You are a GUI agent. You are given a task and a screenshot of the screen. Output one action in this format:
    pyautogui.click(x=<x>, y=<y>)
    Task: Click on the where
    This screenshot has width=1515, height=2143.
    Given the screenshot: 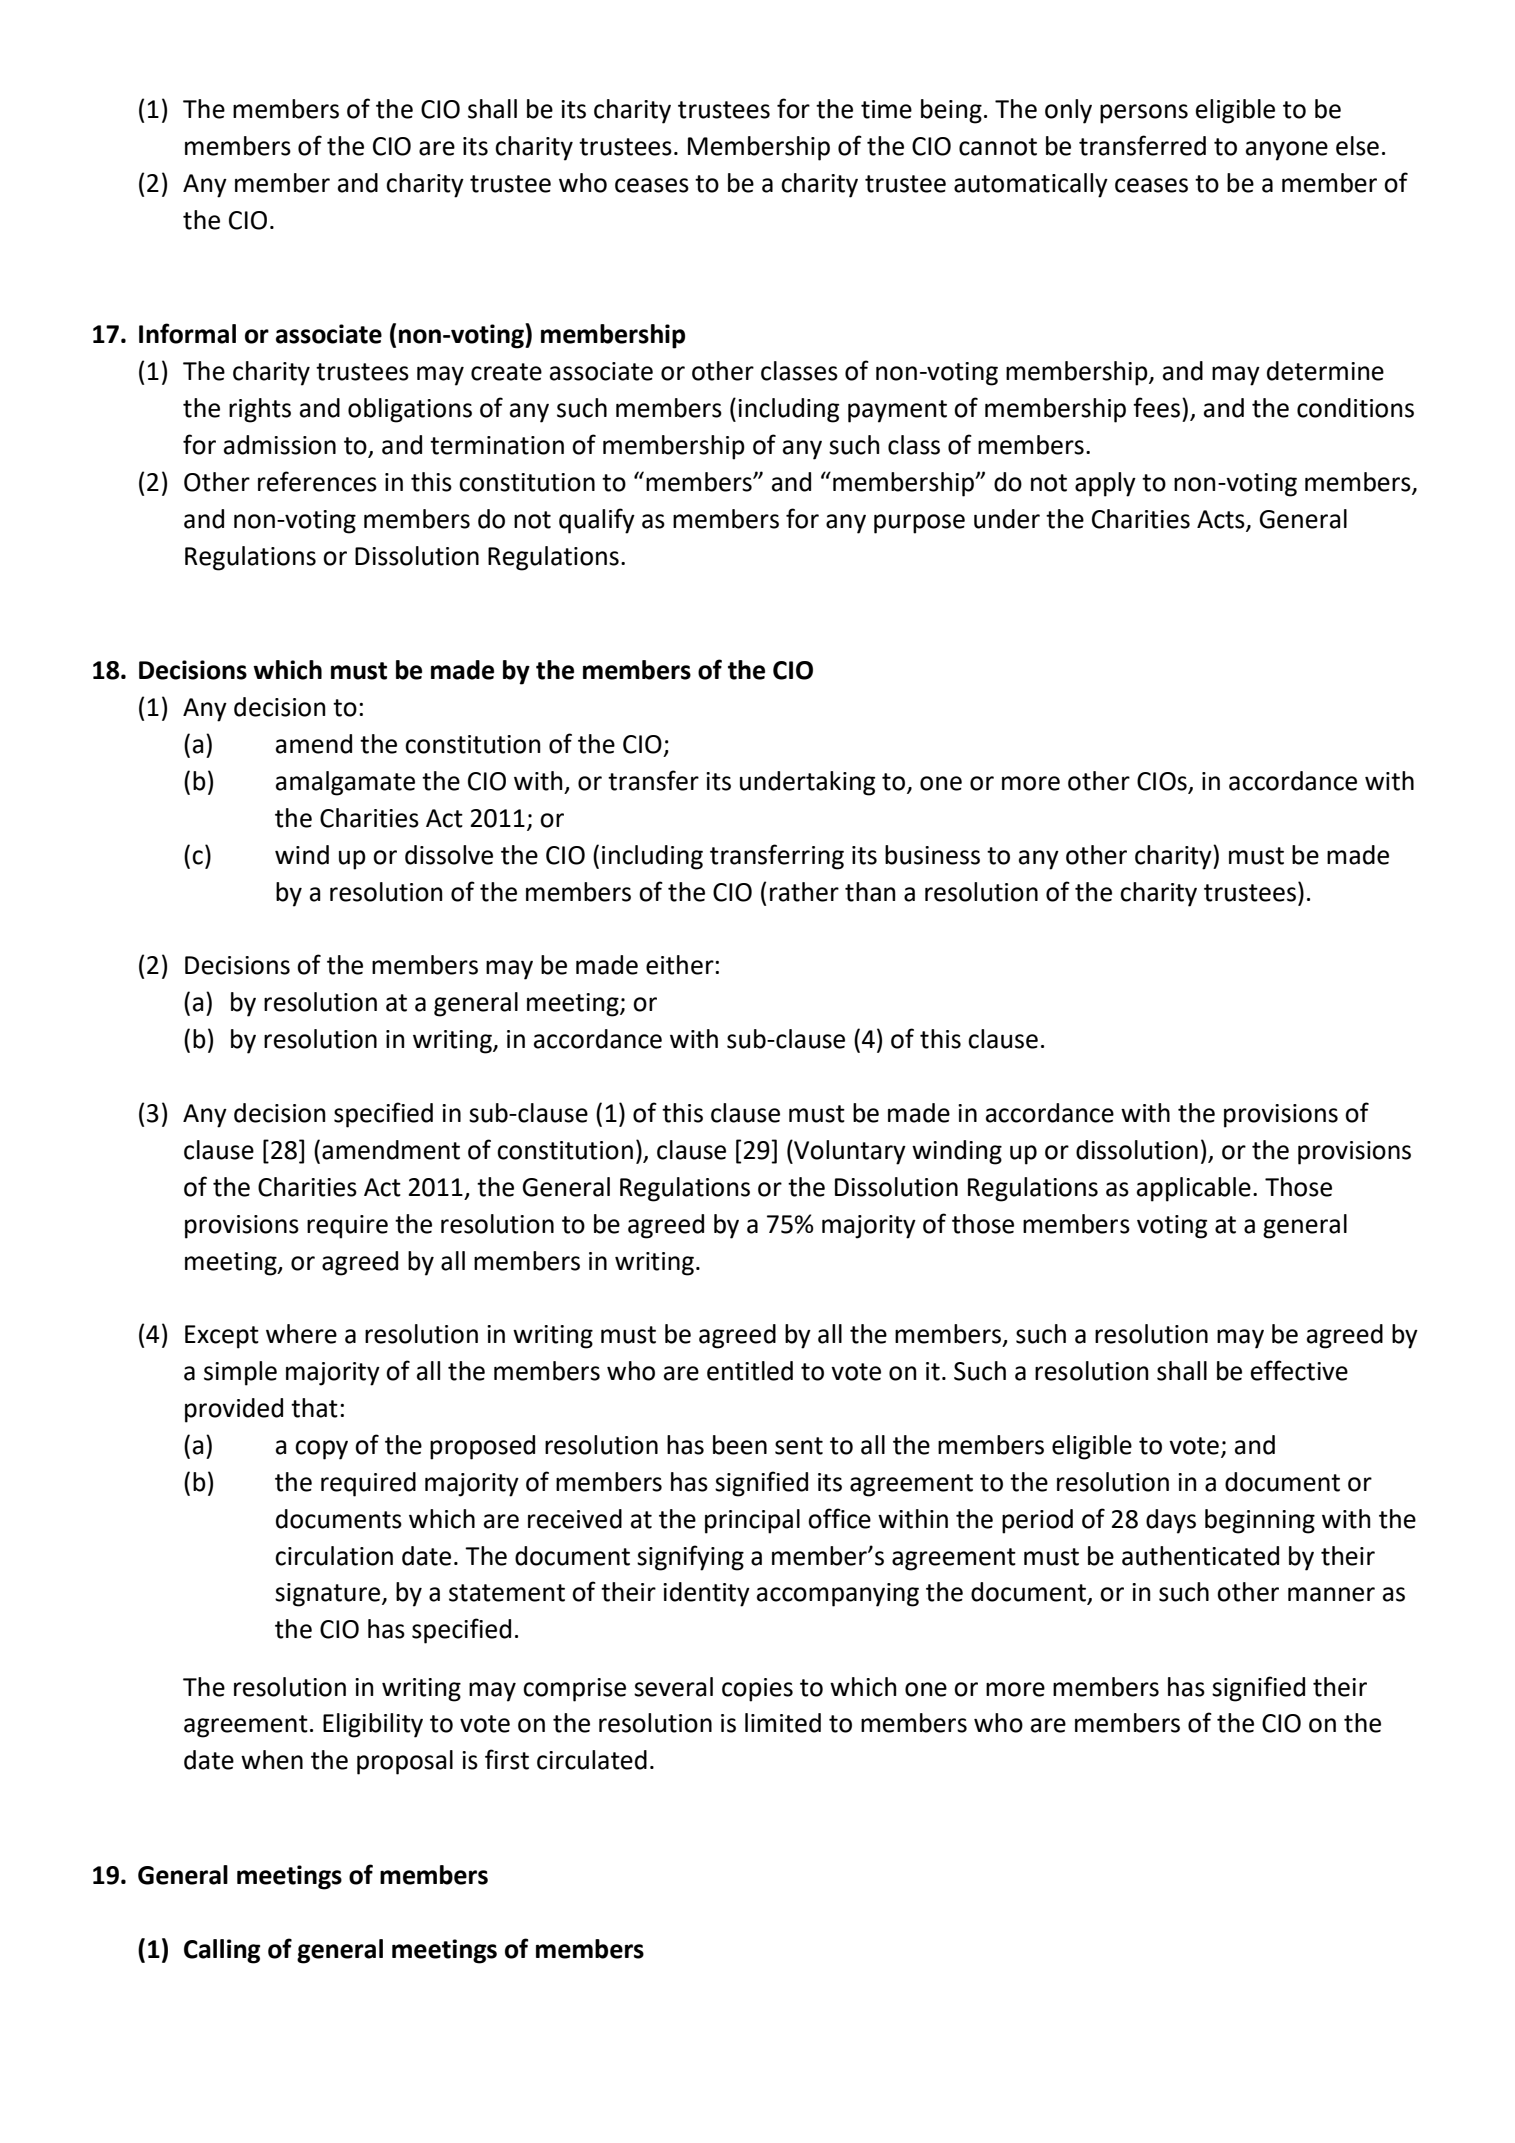 What is the action you would take?
    pyautogui.click(x=301, y=1334)
